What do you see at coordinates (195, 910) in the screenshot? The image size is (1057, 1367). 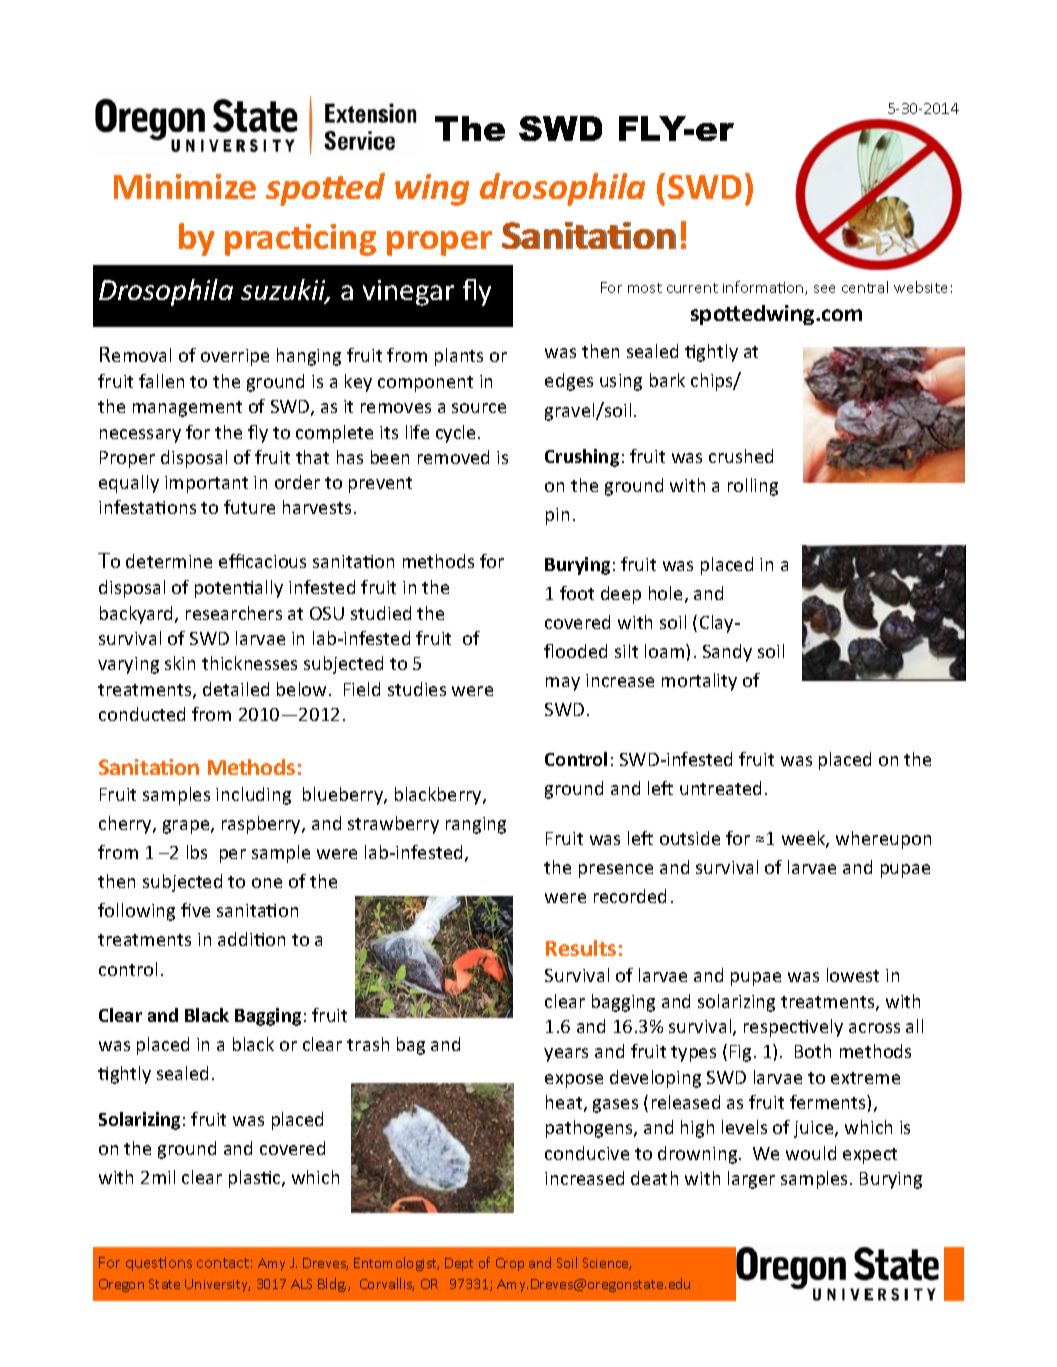 I see `five` at bounding box center [195, 910].
